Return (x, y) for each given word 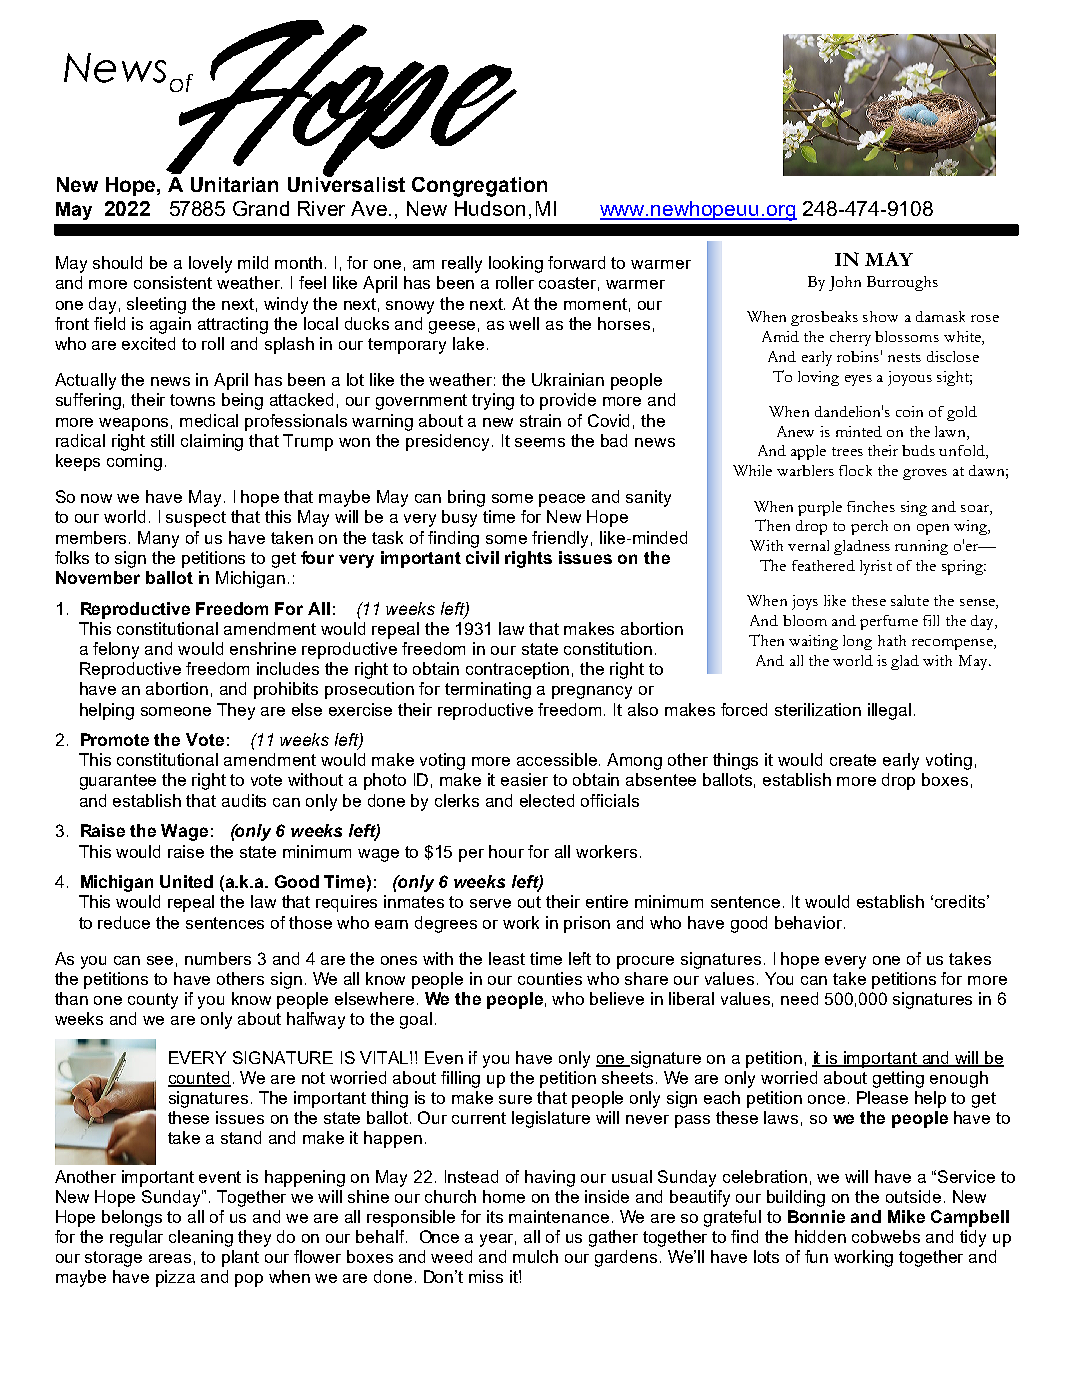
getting (898, 1079)
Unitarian (234, 184)
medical (209, 420)
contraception (517, 670)
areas (170, 1258)
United (186, 881)
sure (515, 1099)
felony (116, 650)
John (845, 283)
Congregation (479, 187)
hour (506, 851)
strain (540, 420)
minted (859, 431)
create (853, 760)
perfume (889, 622)
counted (199, 1079)
